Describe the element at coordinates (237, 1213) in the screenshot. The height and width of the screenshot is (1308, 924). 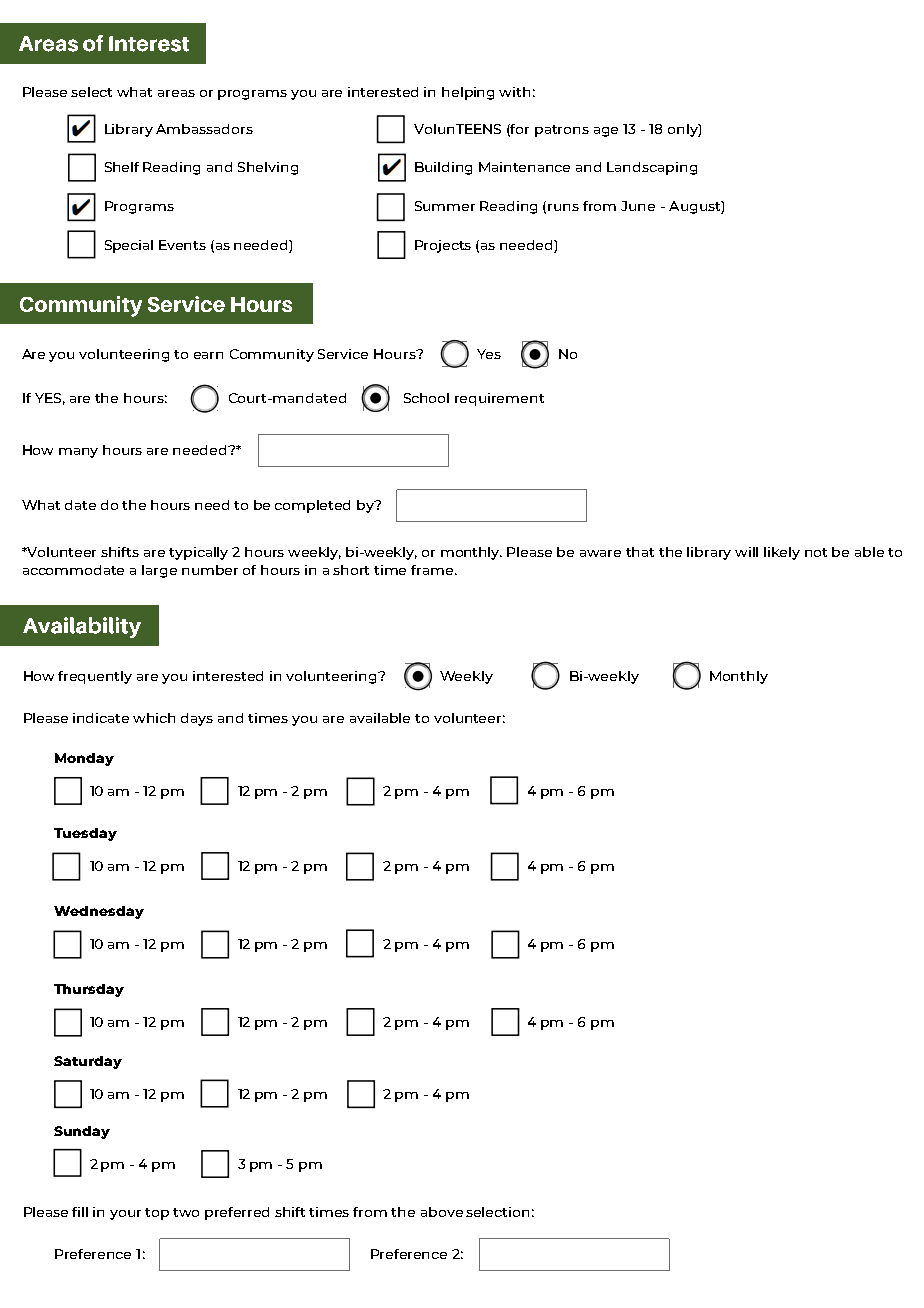
I see `preferred` at that location.
